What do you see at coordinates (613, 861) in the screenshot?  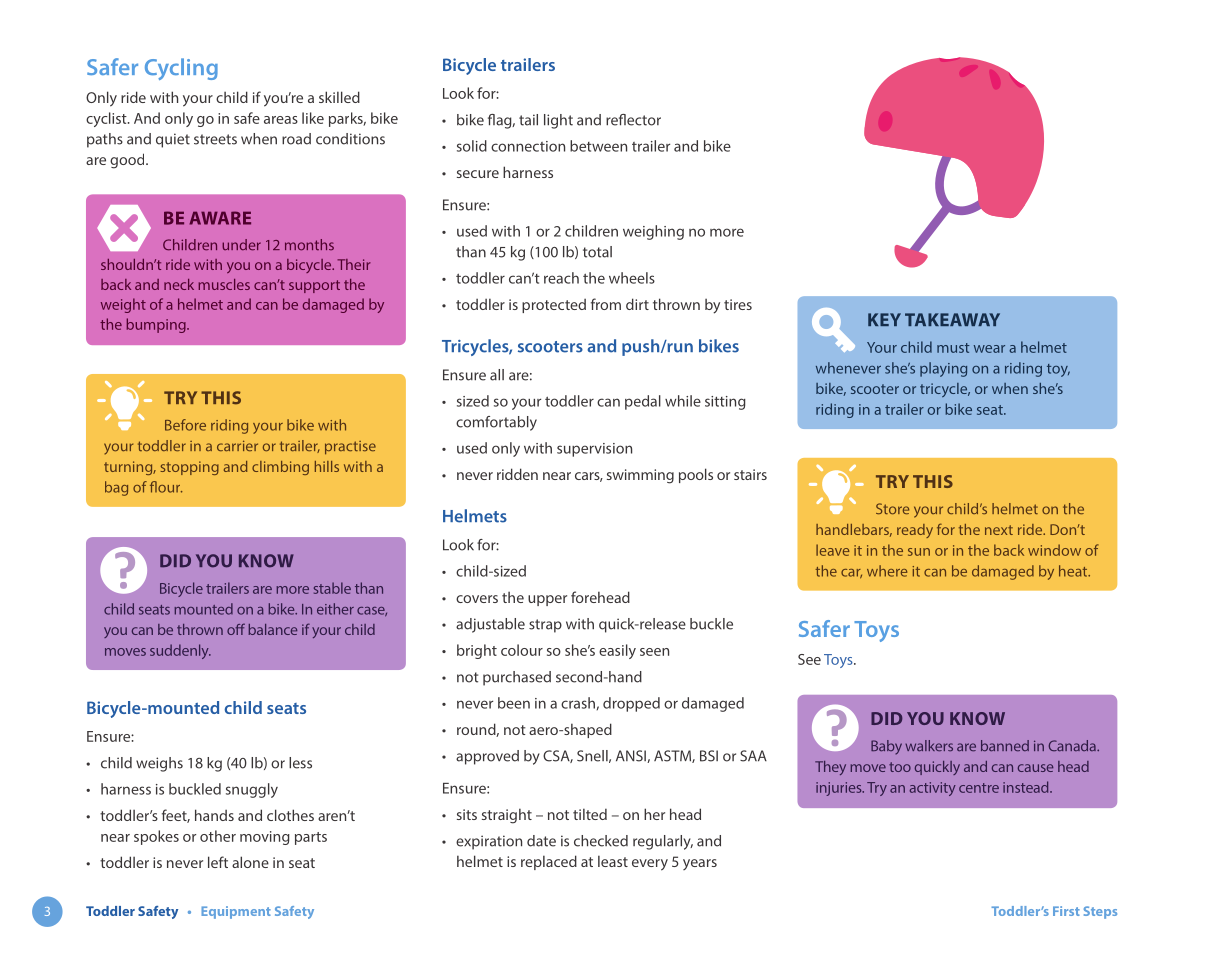 I see `least` at bounding box center [613, 861].
